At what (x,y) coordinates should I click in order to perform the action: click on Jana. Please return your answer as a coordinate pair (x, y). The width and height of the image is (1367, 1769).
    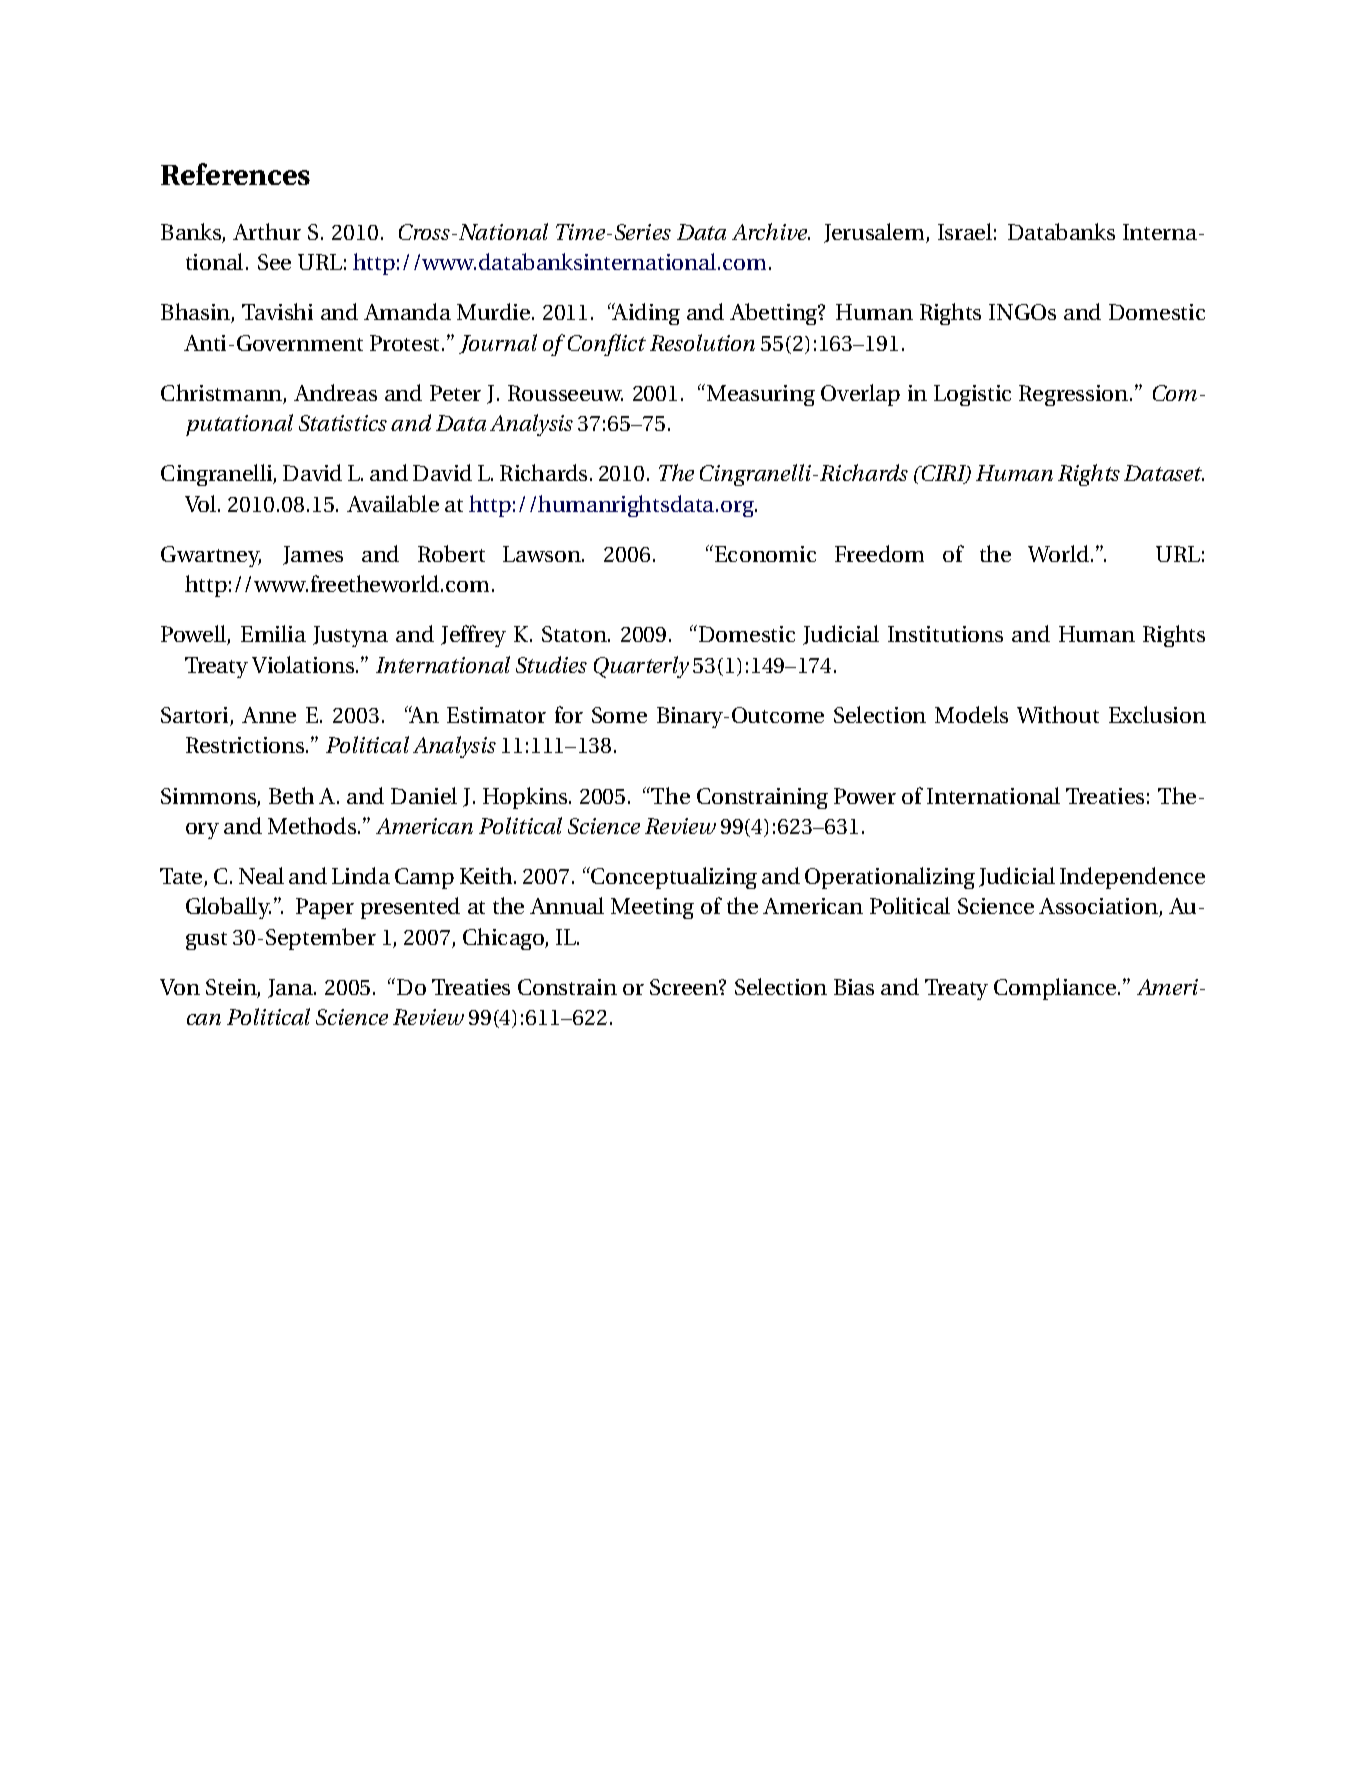
    Looking at the image, I should click on (291, 988).
